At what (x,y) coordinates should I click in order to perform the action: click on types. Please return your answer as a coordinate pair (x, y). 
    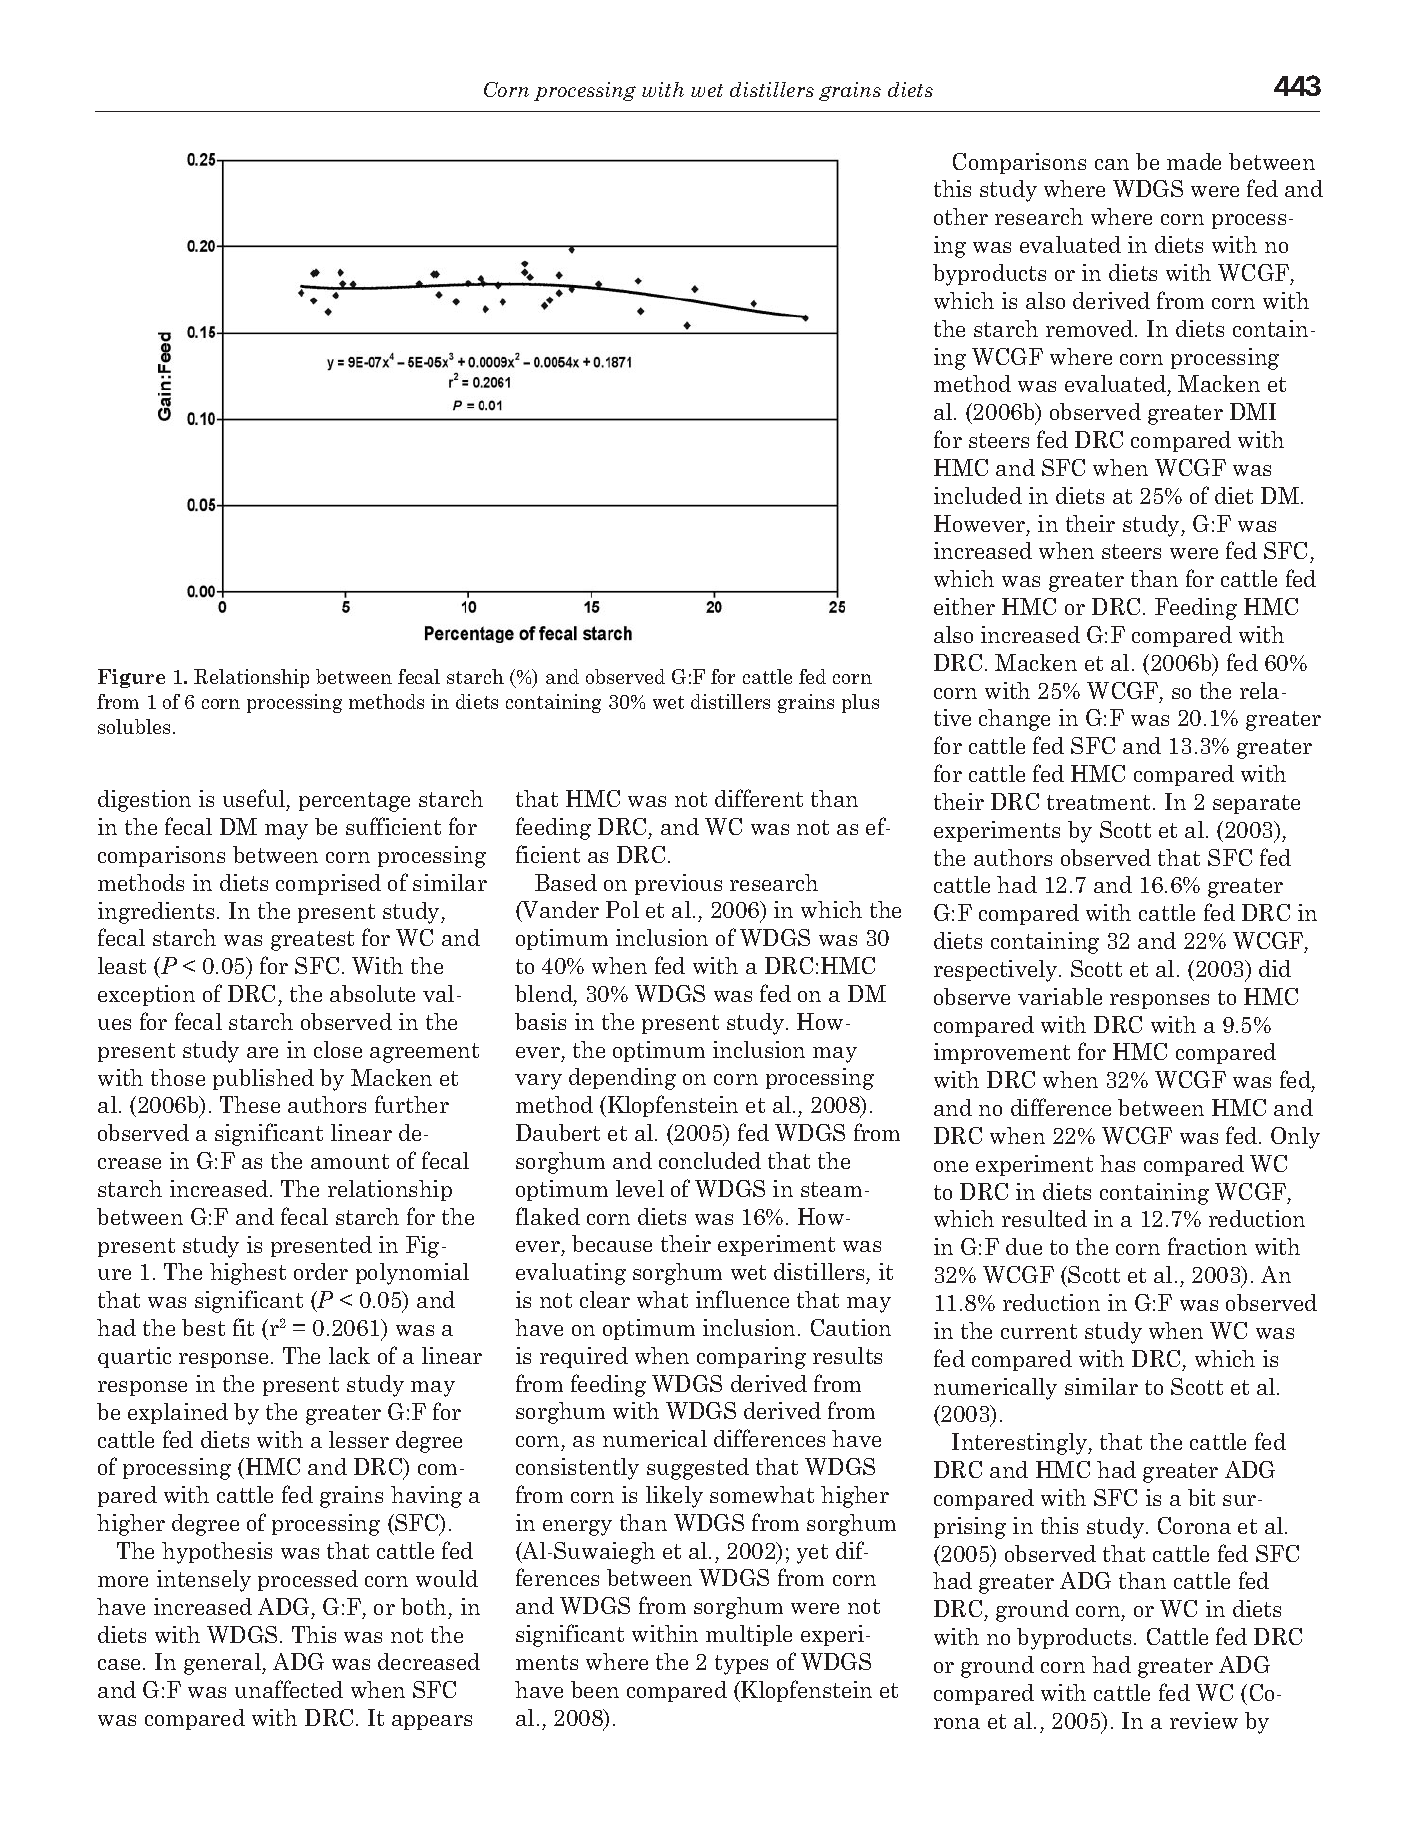
    Looking at the image, I should click on (741, 1665).
